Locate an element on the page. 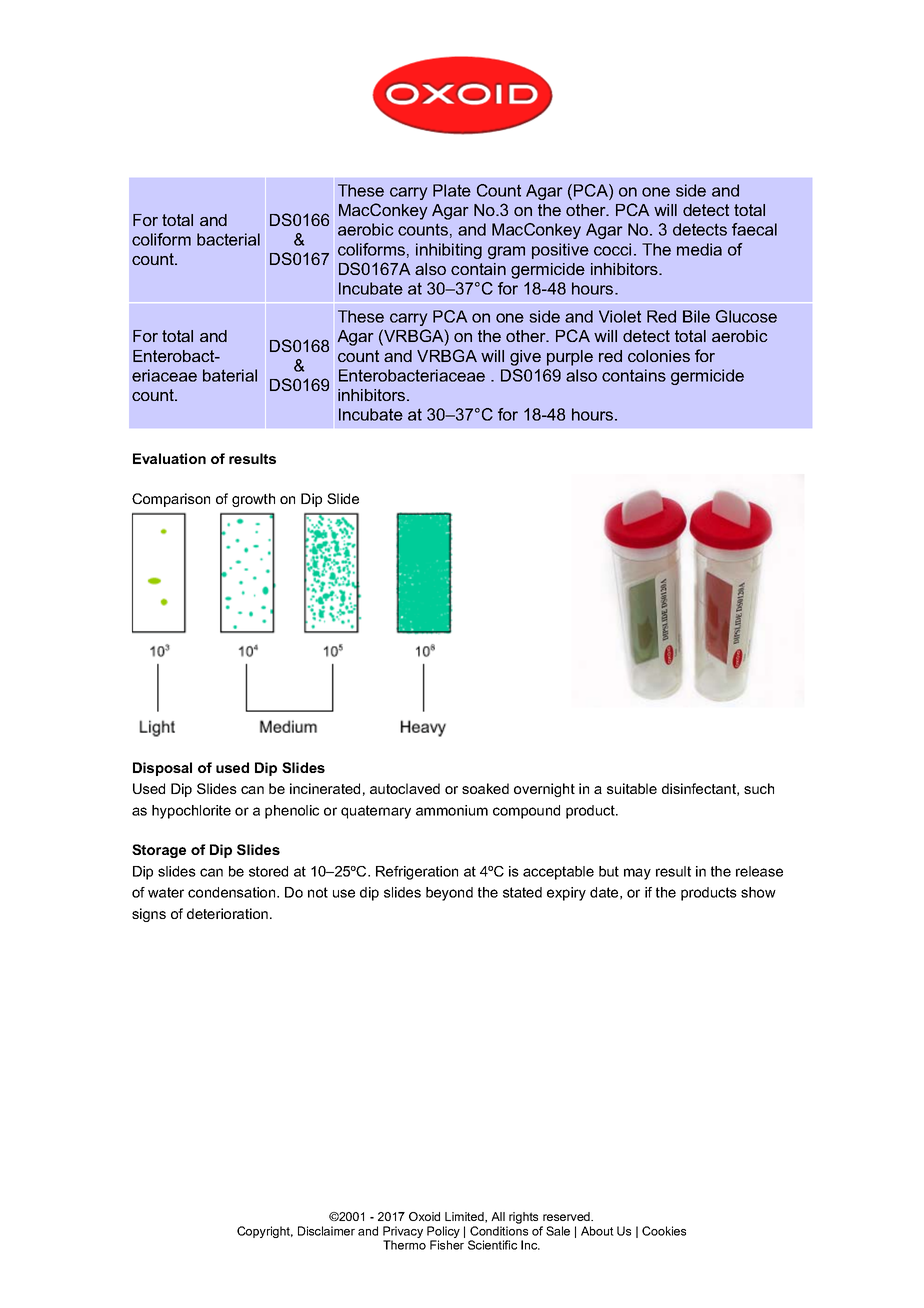 This document has width=924, height=1308. colonies is located at coordinates (659, 356).
